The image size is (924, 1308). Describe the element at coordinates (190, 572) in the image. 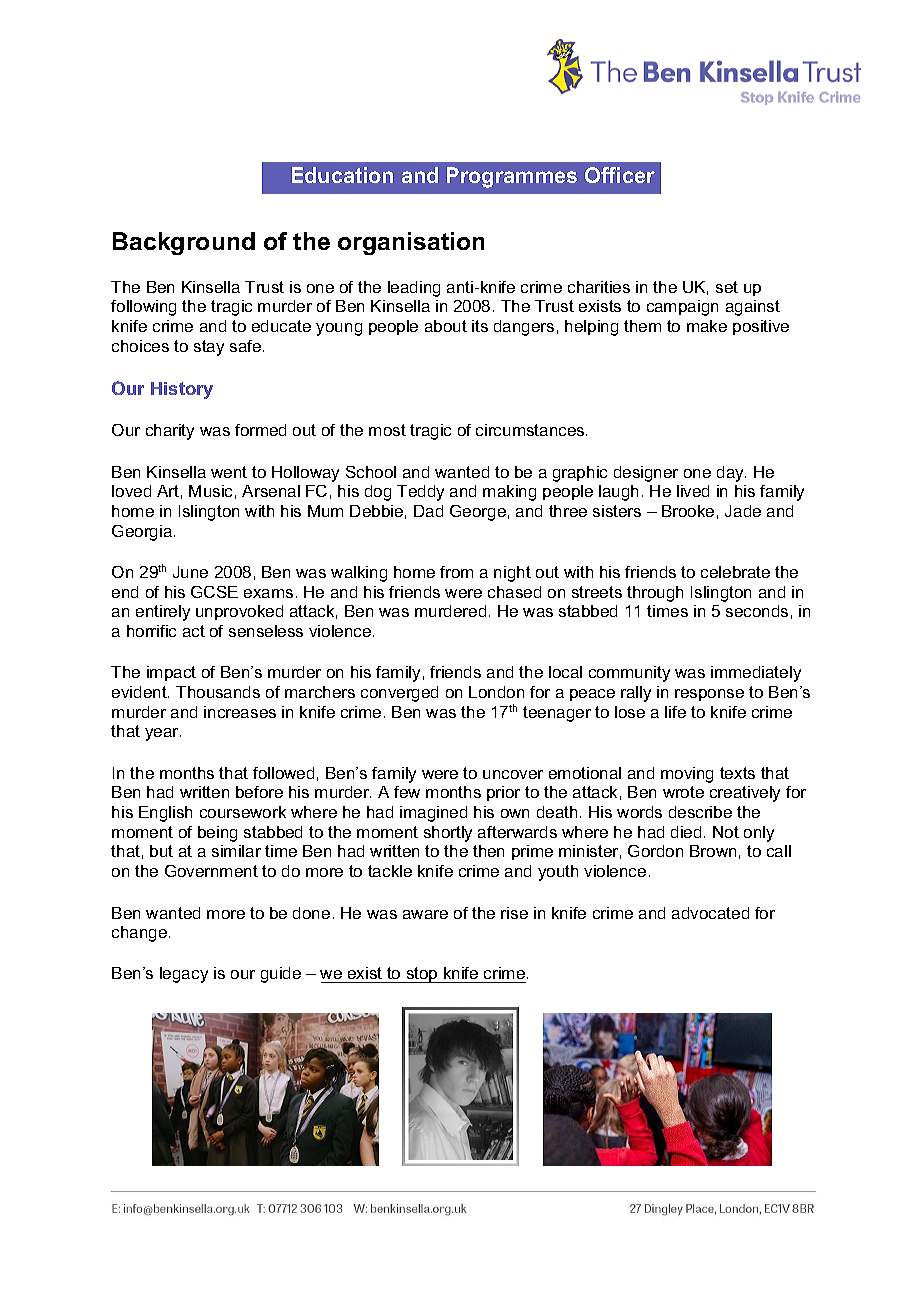

I see `June` at that location.
